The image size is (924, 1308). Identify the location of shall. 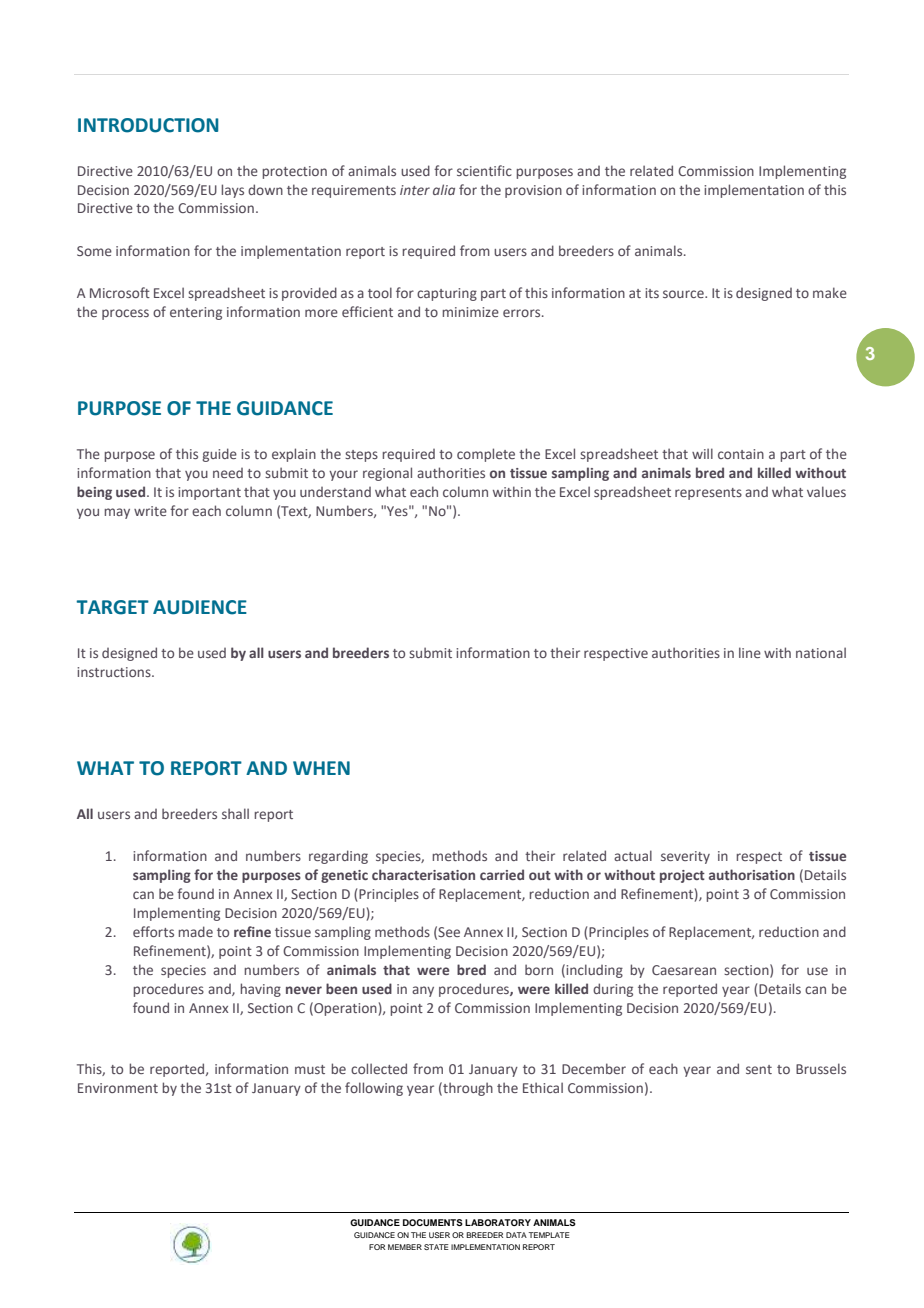
(235, 813).
